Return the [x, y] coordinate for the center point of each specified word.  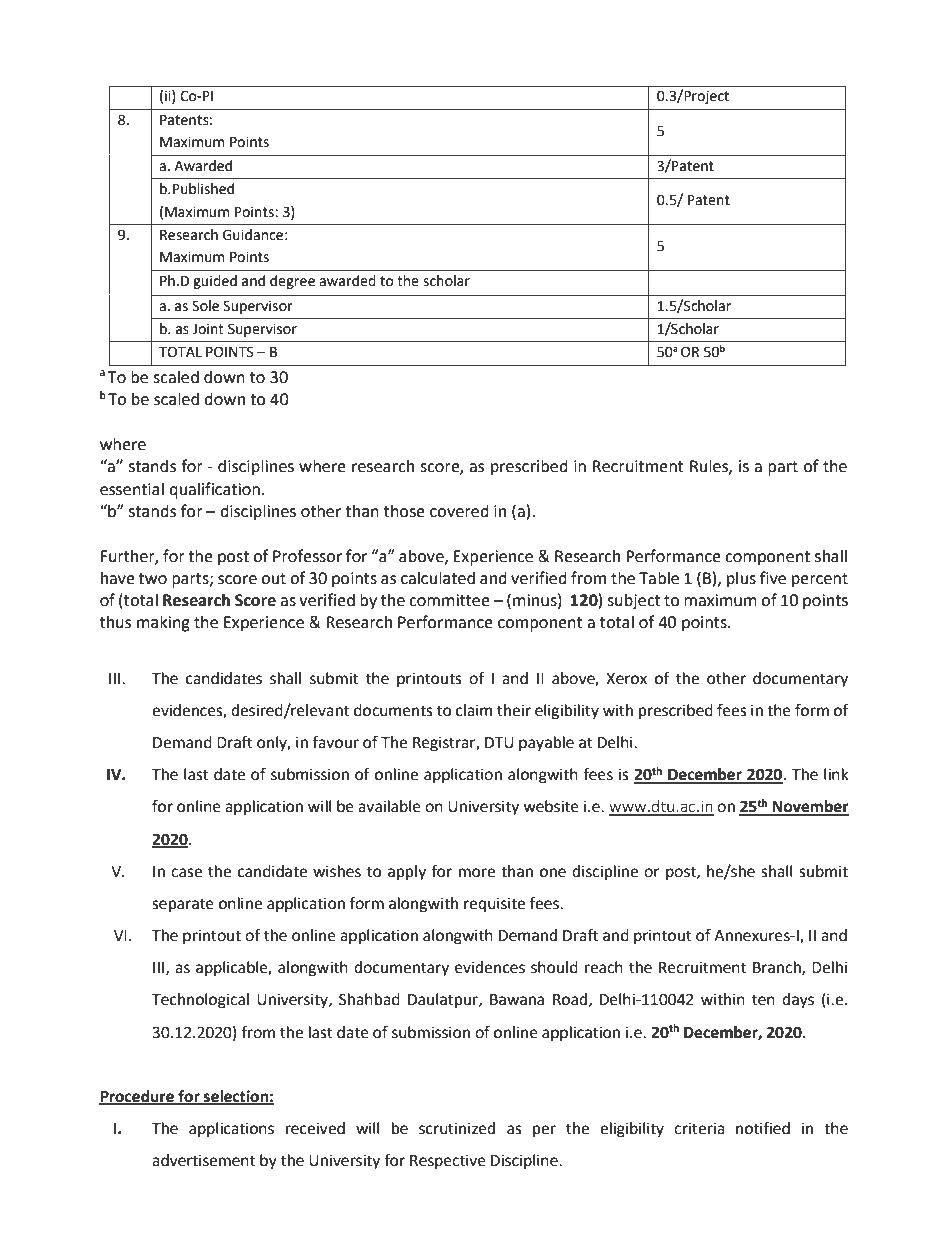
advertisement [203, 1160]
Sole [205, 306]
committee [449, 600]
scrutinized [457, 1128]
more [477, 873]
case [186, 873]
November [810, 807]
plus [741, 580]
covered [459, 511]
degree [292, 282]
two [152, 579]
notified [763, 1128]
